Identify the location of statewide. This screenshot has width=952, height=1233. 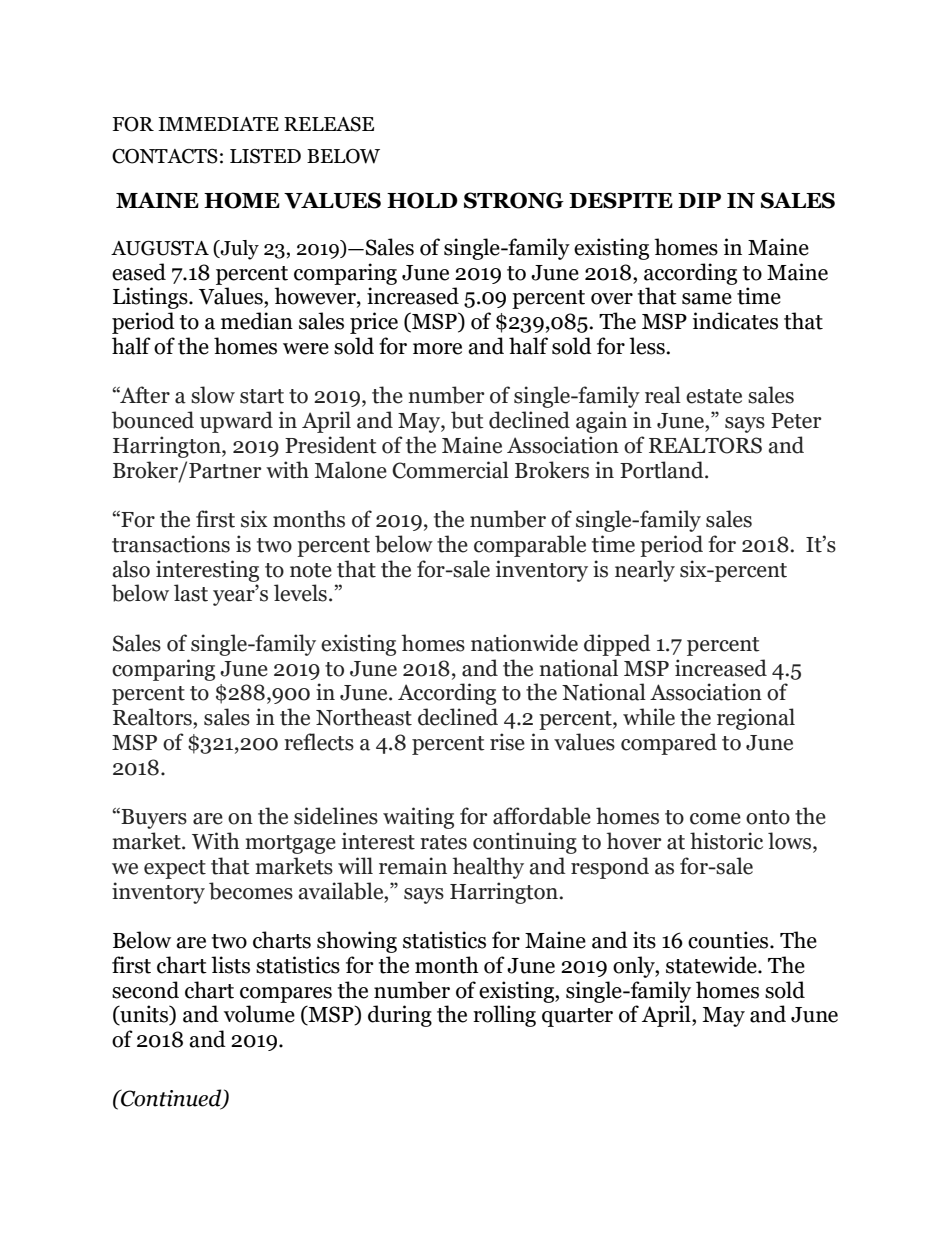
(712, 965).
